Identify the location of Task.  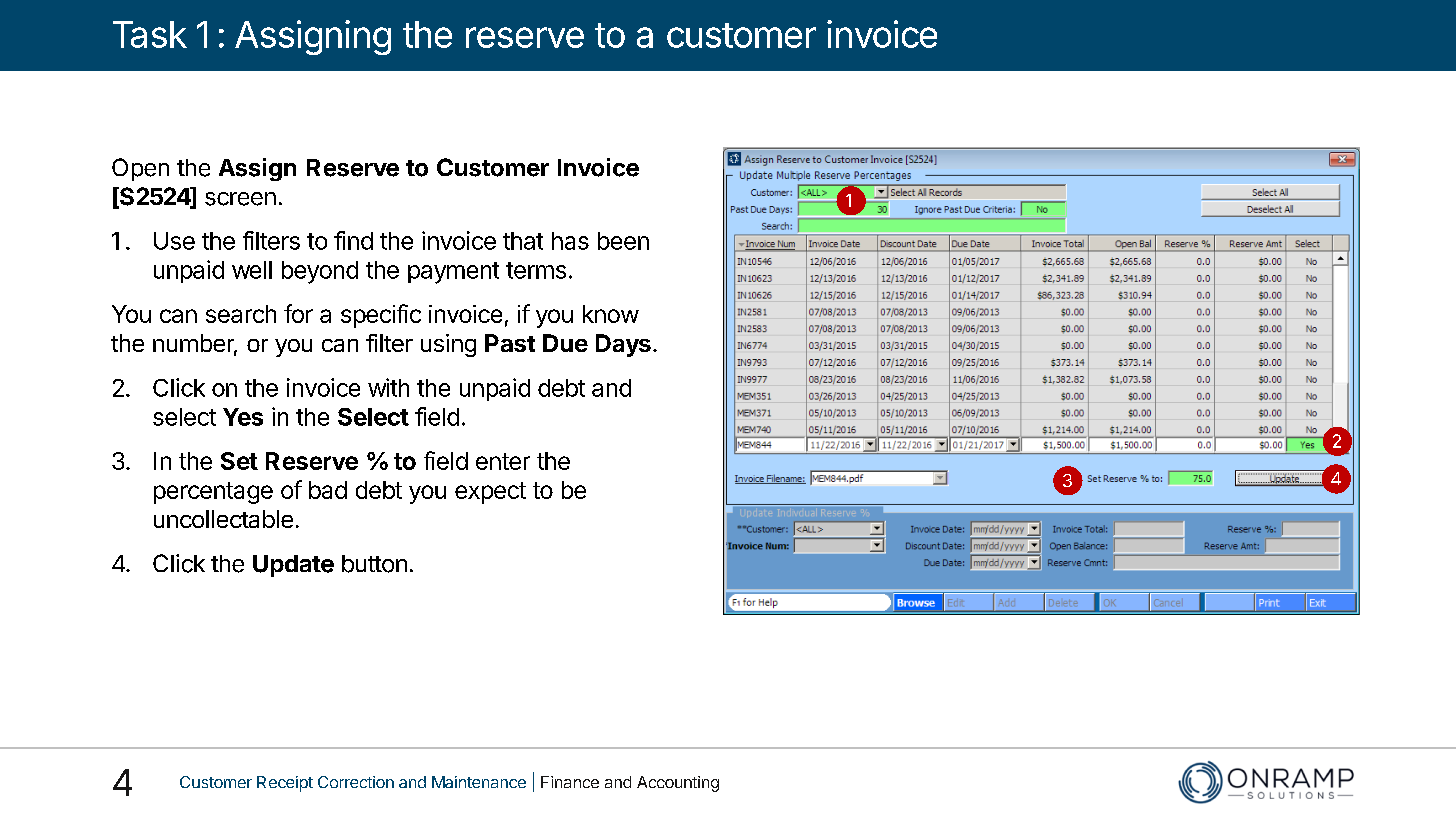
(150, 34).
